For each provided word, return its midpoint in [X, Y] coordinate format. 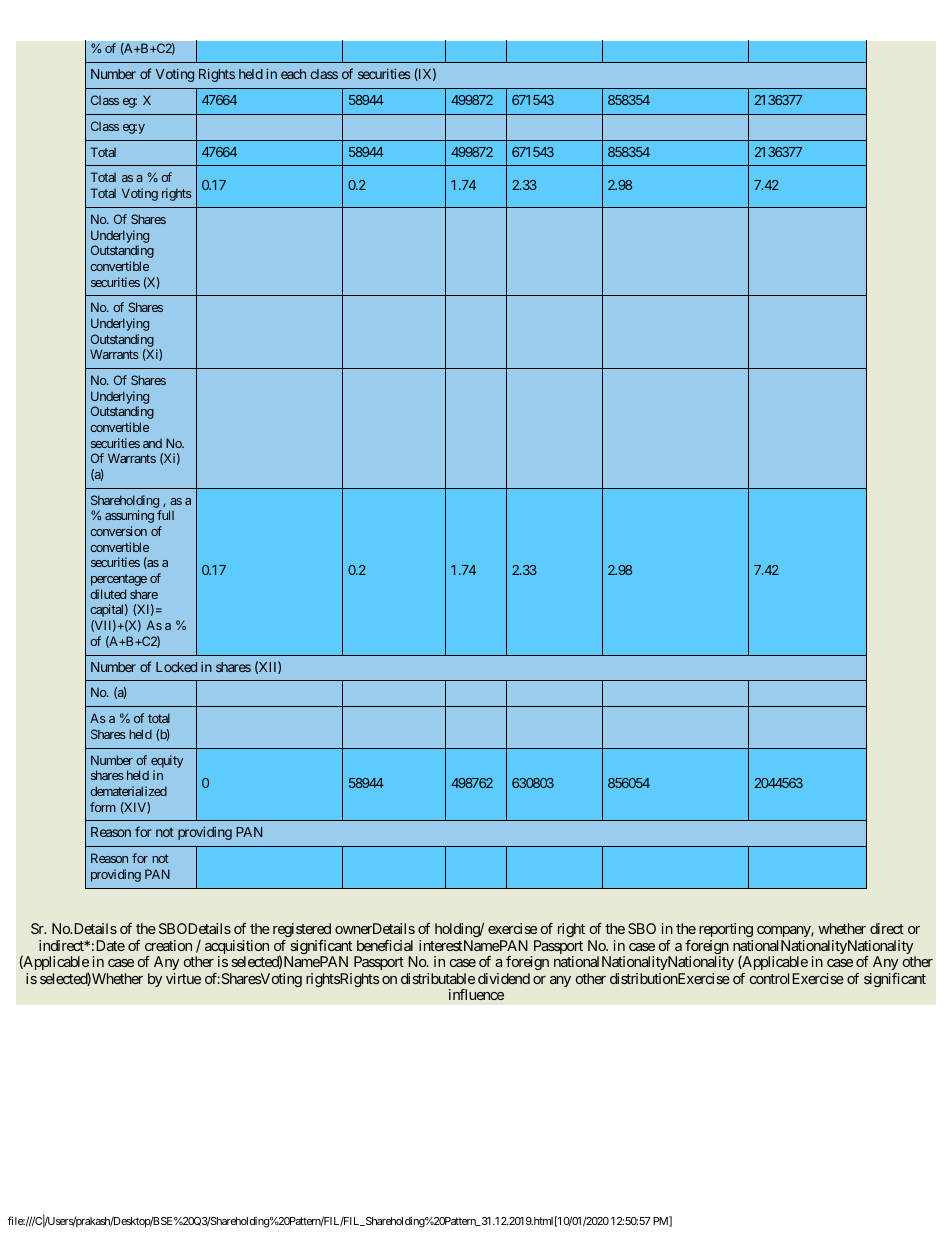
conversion [118, 531]
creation [168, 945]
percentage [119, 580]
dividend [504, 978]
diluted [108, 594]
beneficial [385, 945]
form [103, 807]
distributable [438, 978]
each [293, 74]
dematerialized [128, 791]
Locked [176, 667]
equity [167, 761]
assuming [129, 516]
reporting [726, 930]
